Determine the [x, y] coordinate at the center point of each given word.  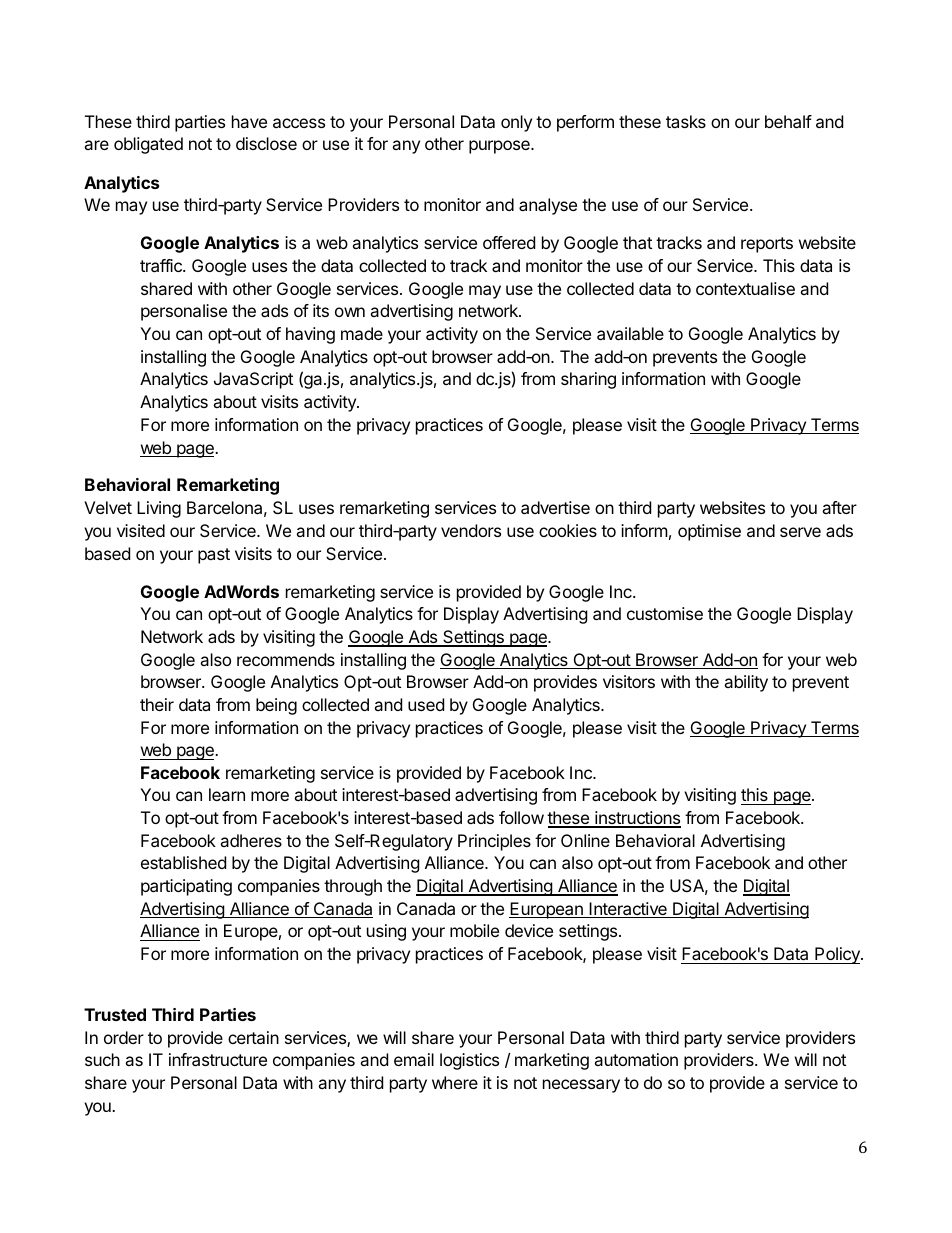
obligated [148, 145]
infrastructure [218, 1059]
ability [746, 683]
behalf [788, 121]
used [426, 704]
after [839, 507]
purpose [500, 147]
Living [159, 509]
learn [227, 794]
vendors [471, 530]
